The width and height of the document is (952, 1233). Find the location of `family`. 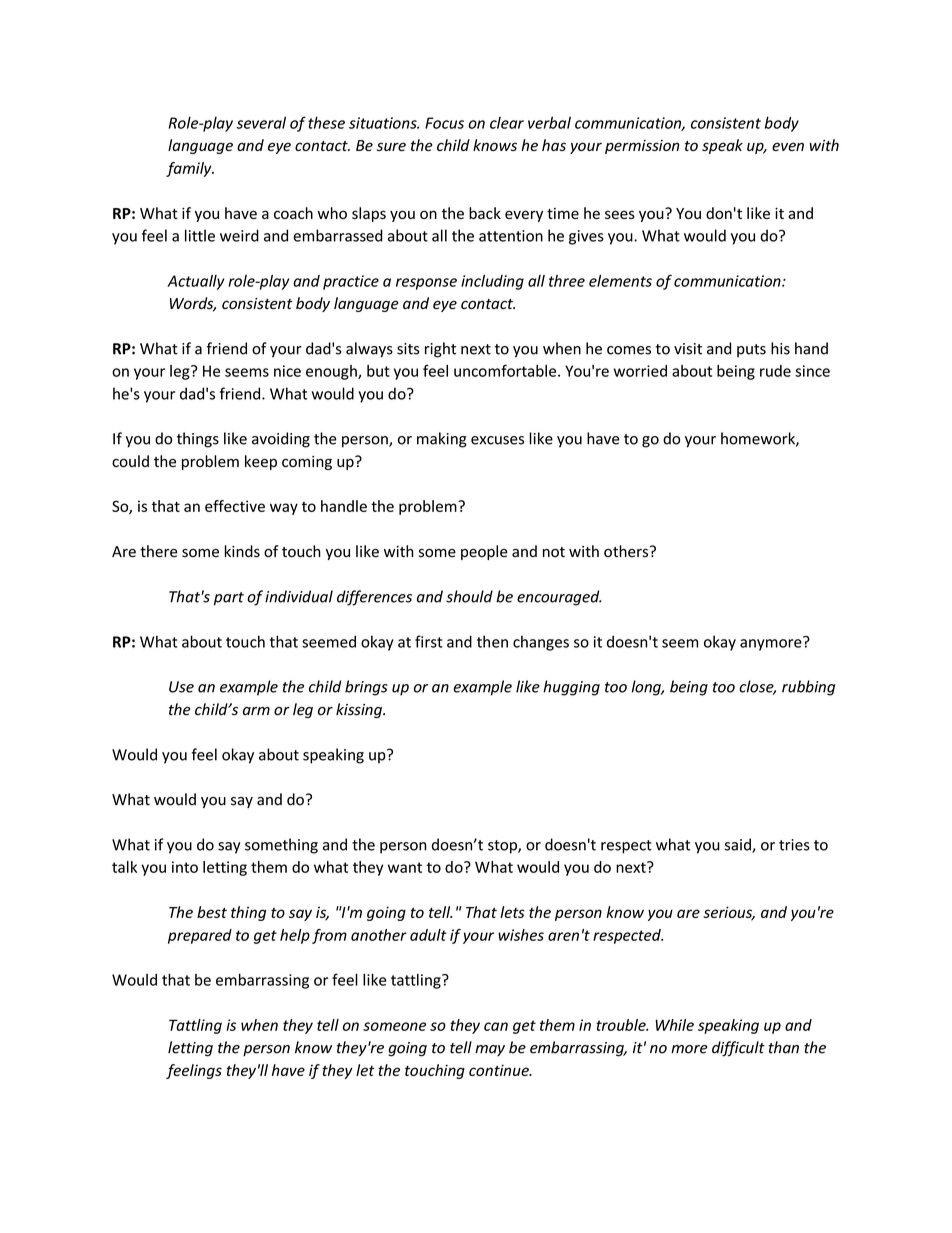

family is located at coordinates (190, 169).
